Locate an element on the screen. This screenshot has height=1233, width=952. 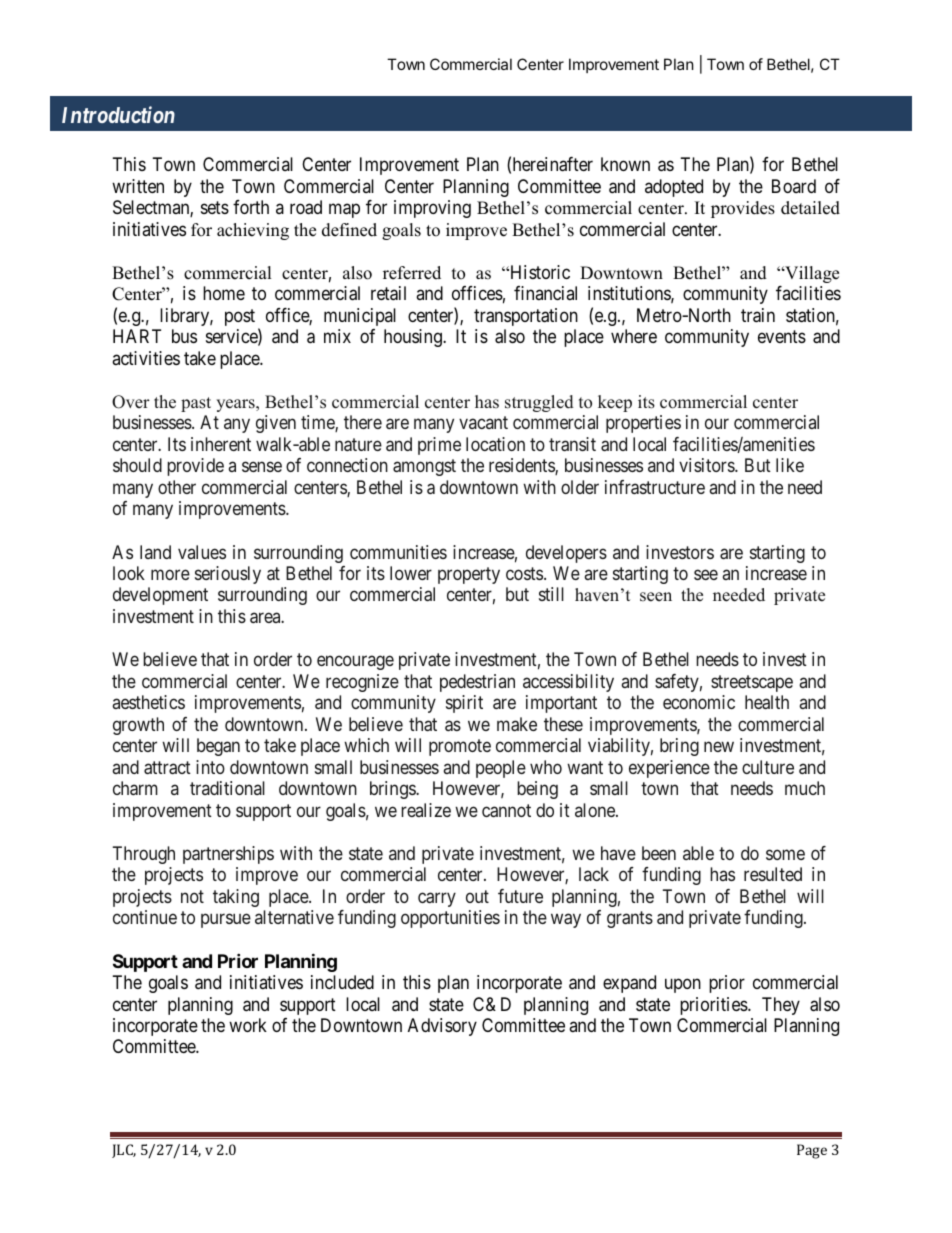
visitors is located at coordinates (707, 465).
